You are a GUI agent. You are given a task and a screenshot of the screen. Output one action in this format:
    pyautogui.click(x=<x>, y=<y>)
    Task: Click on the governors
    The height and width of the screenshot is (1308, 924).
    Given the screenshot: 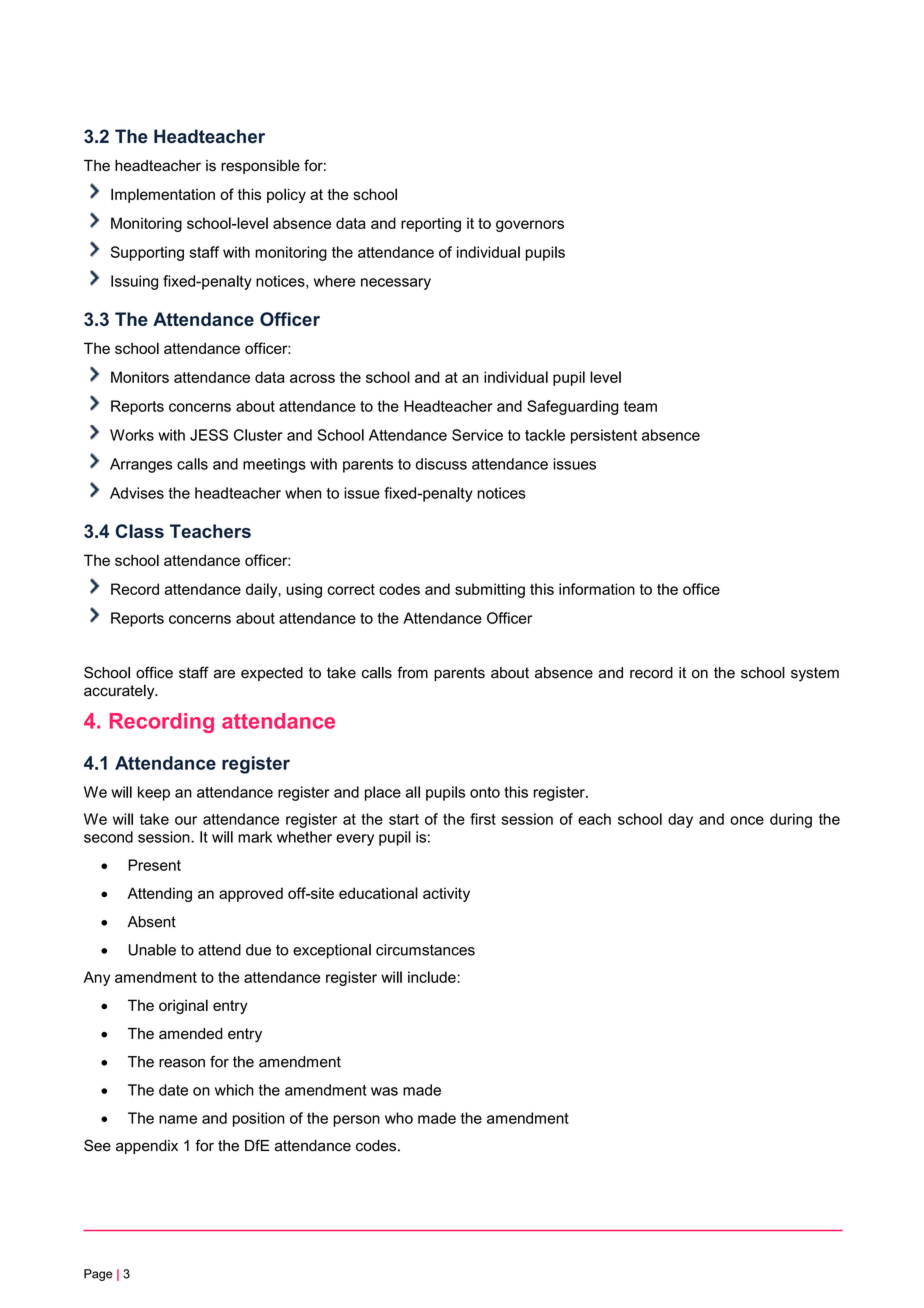 What is the action you would take?
    pyautogui.click(x=530, y=226)
